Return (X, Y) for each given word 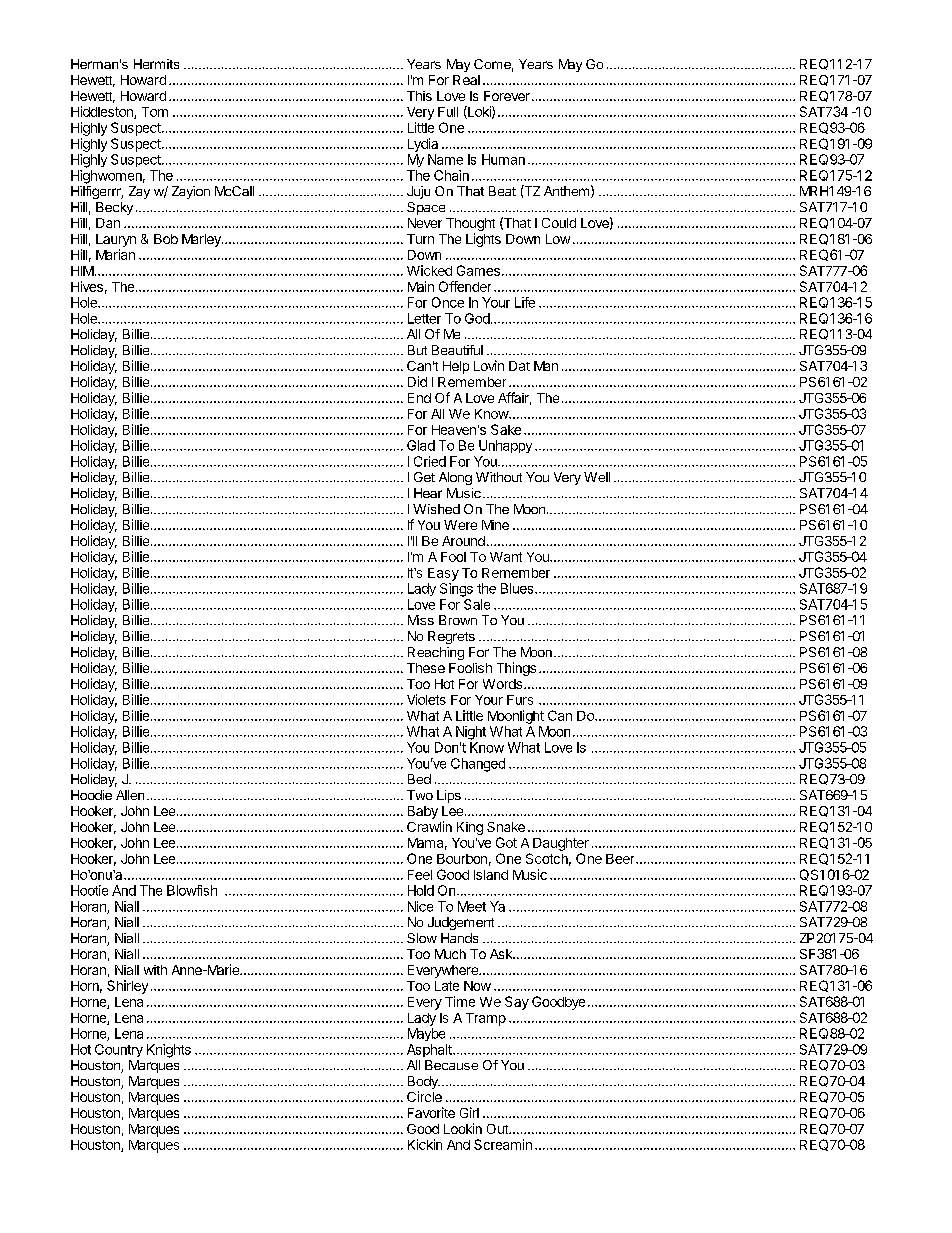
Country (119, 1050)
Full (448, 112)
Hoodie (91, 795)
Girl (469, 1112)
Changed (478, 765)
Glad (421, 445)
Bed (419, 779)
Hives (87, 286)
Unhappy (505, 446)
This (419, 96)
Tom (155, 112)
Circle (424, 1096)
